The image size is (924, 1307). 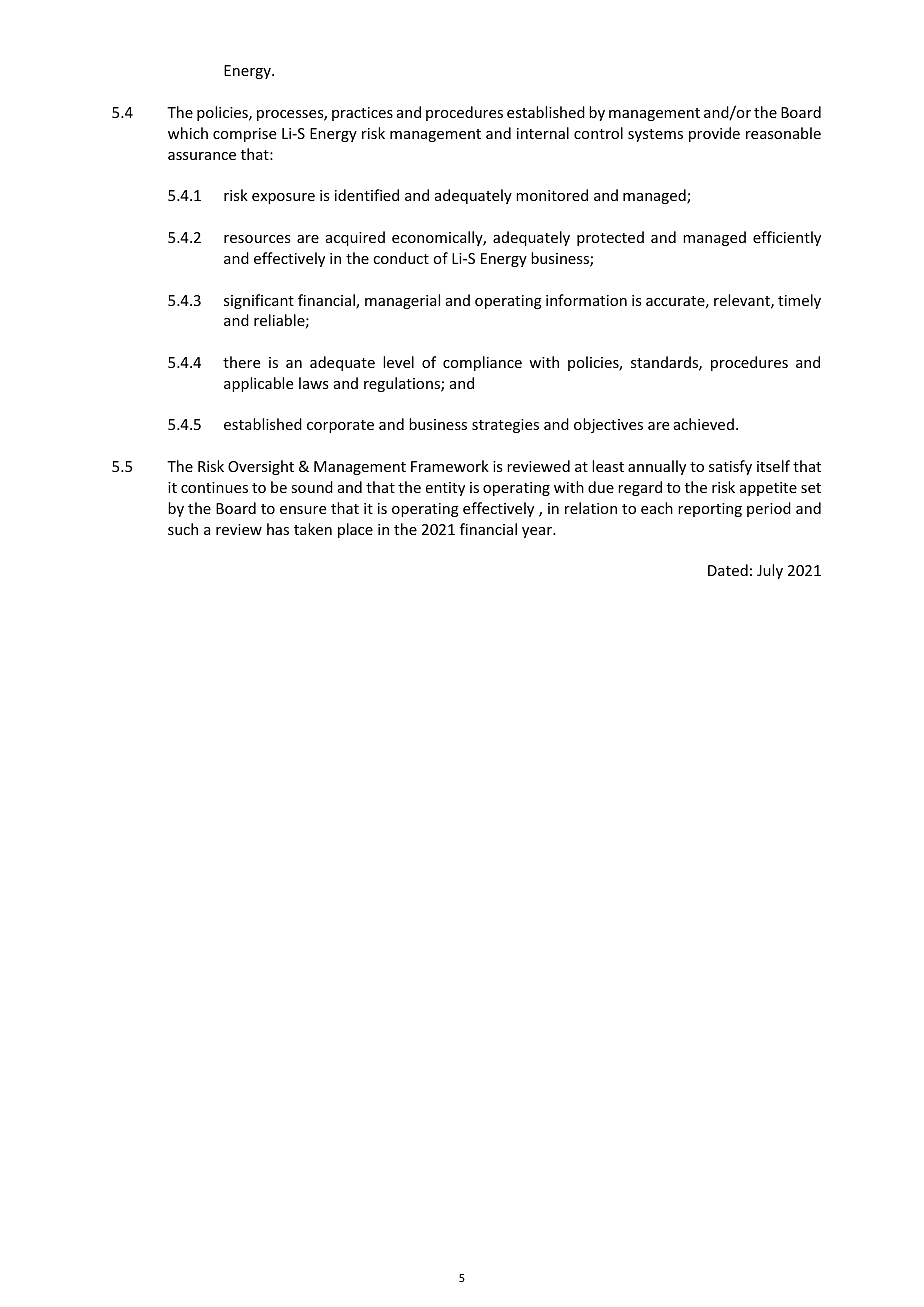 I want to click on internal, so click(x=543, y=133).
